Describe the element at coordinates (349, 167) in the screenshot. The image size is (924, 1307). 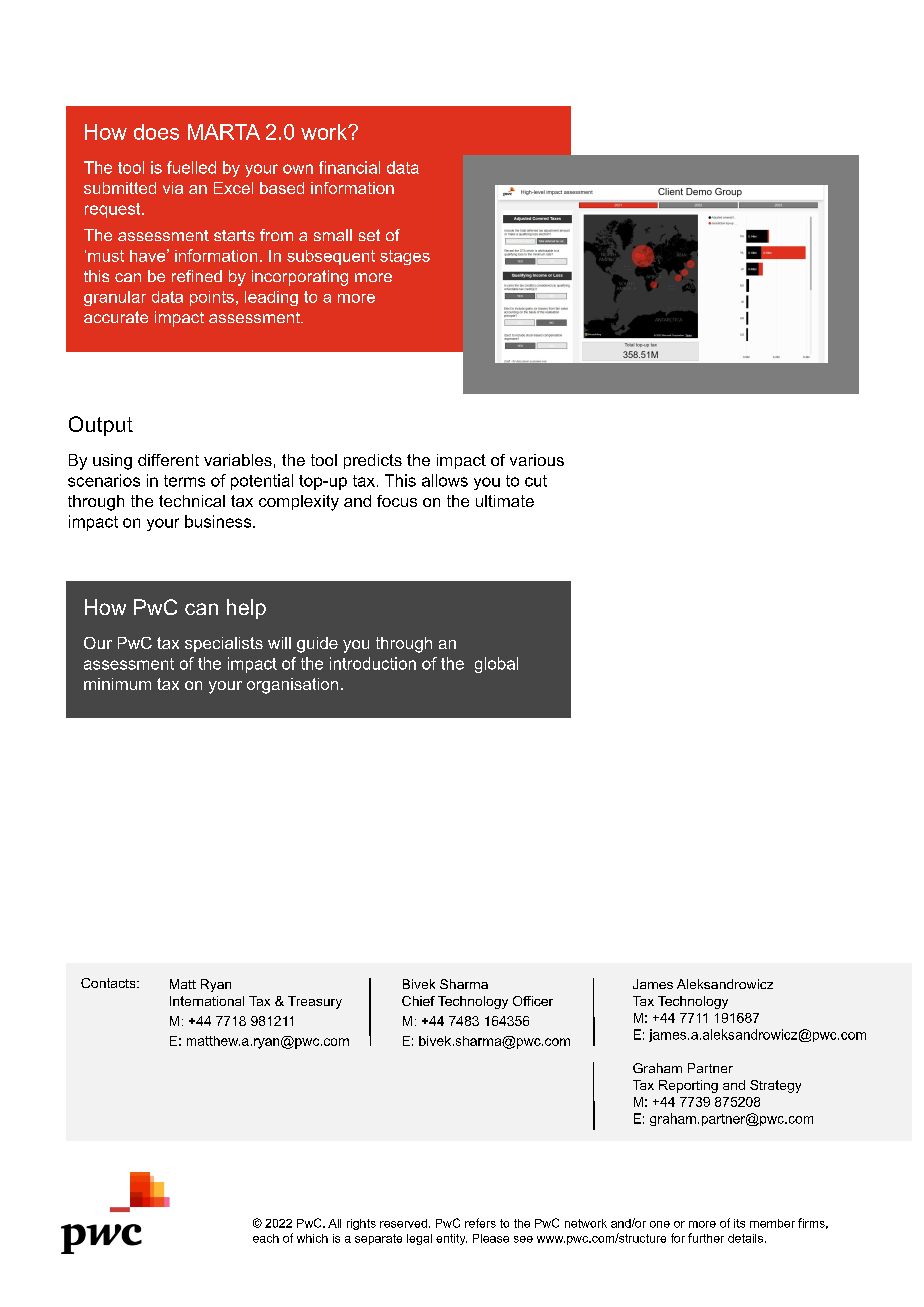
I see `financial` at that location.
